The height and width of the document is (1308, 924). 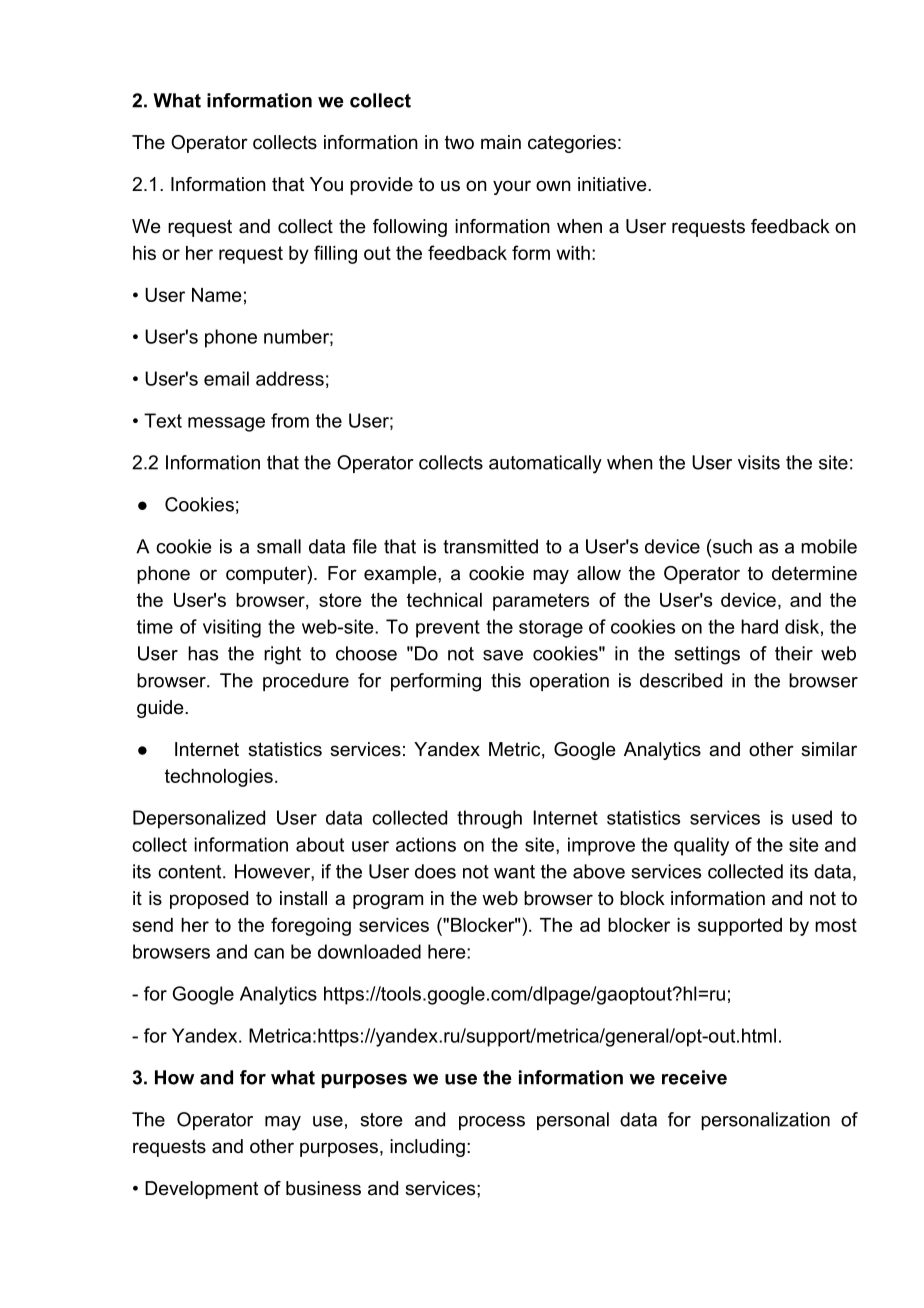 I want to click on message, so click(x=226, y=424).
